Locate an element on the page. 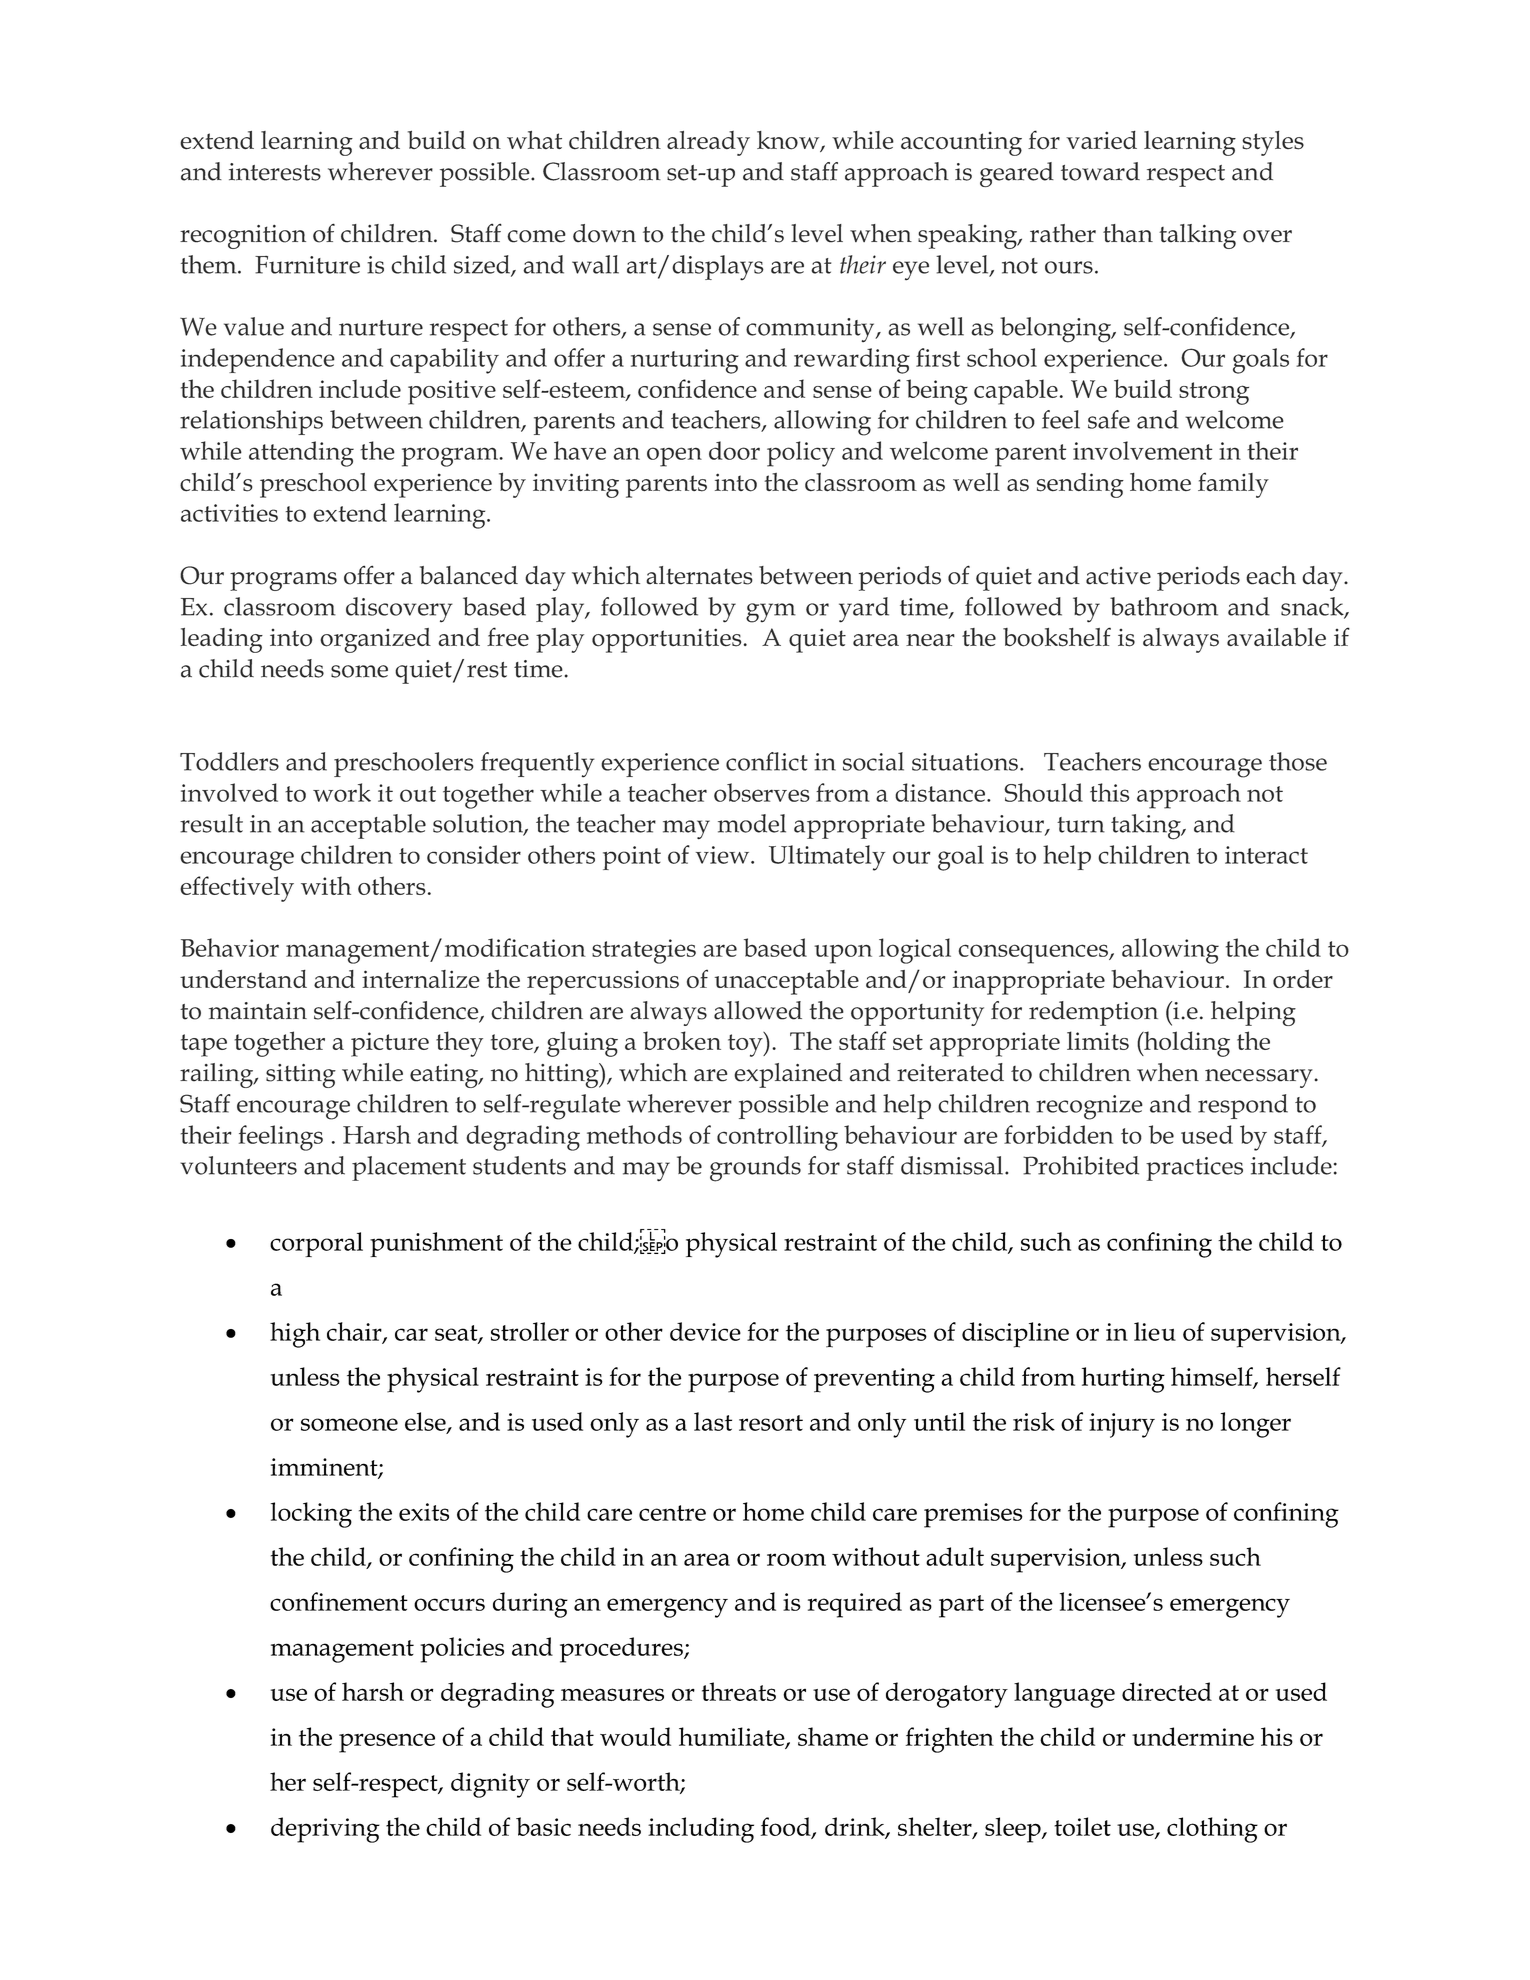 The width and height of the page is (1530, 1980). active is located at coordinates (1118, 576).
